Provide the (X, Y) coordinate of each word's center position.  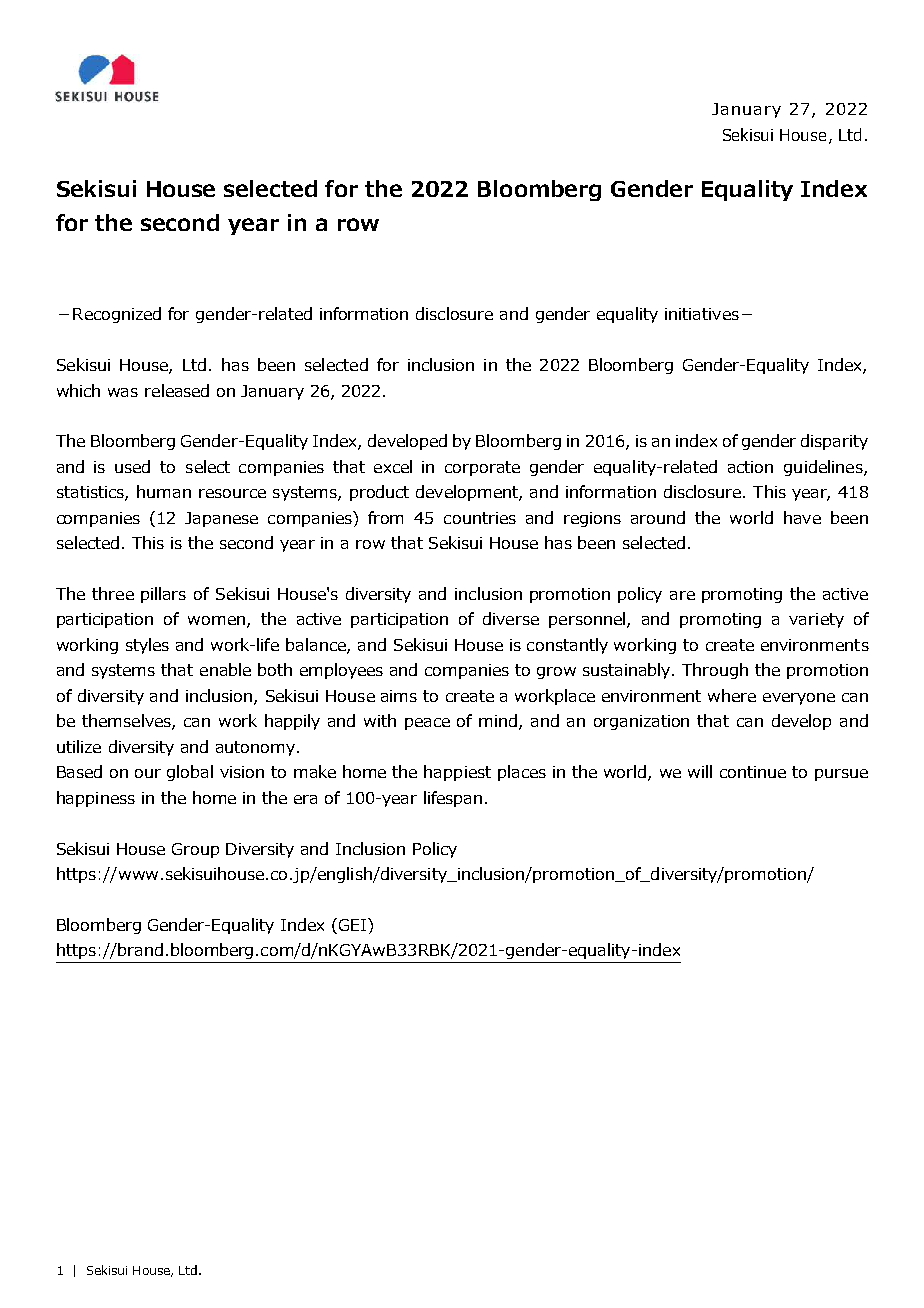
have (802, 517)
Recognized (117, 315)
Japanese (221, 519)
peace (427, 724)
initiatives (702, 314)
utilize (79, 746)
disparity (834, 442)
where (732, 695)
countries (480, 518)
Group (195, 850)
